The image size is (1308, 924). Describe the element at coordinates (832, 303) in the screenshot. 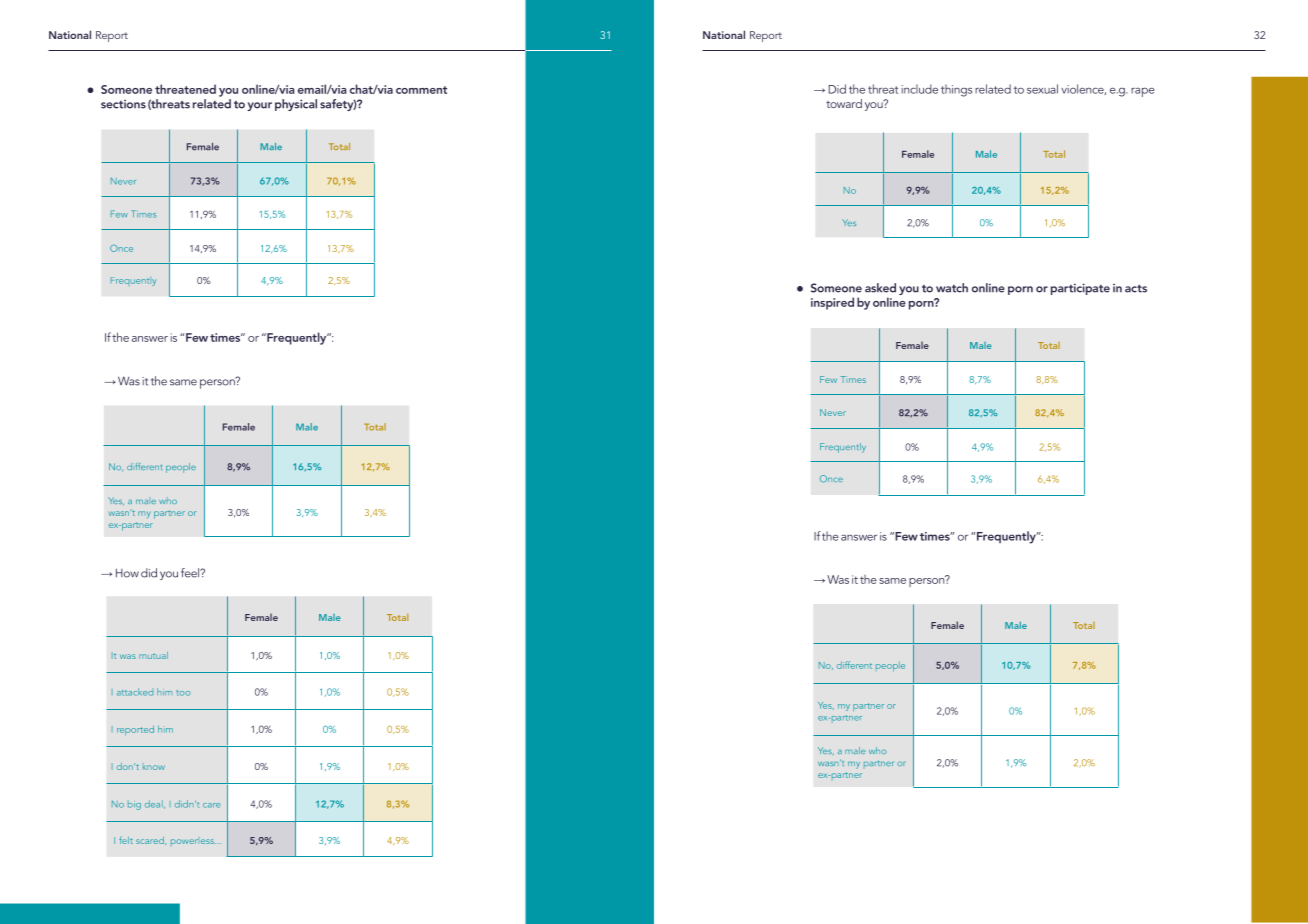

I see `inspired` at that location.
